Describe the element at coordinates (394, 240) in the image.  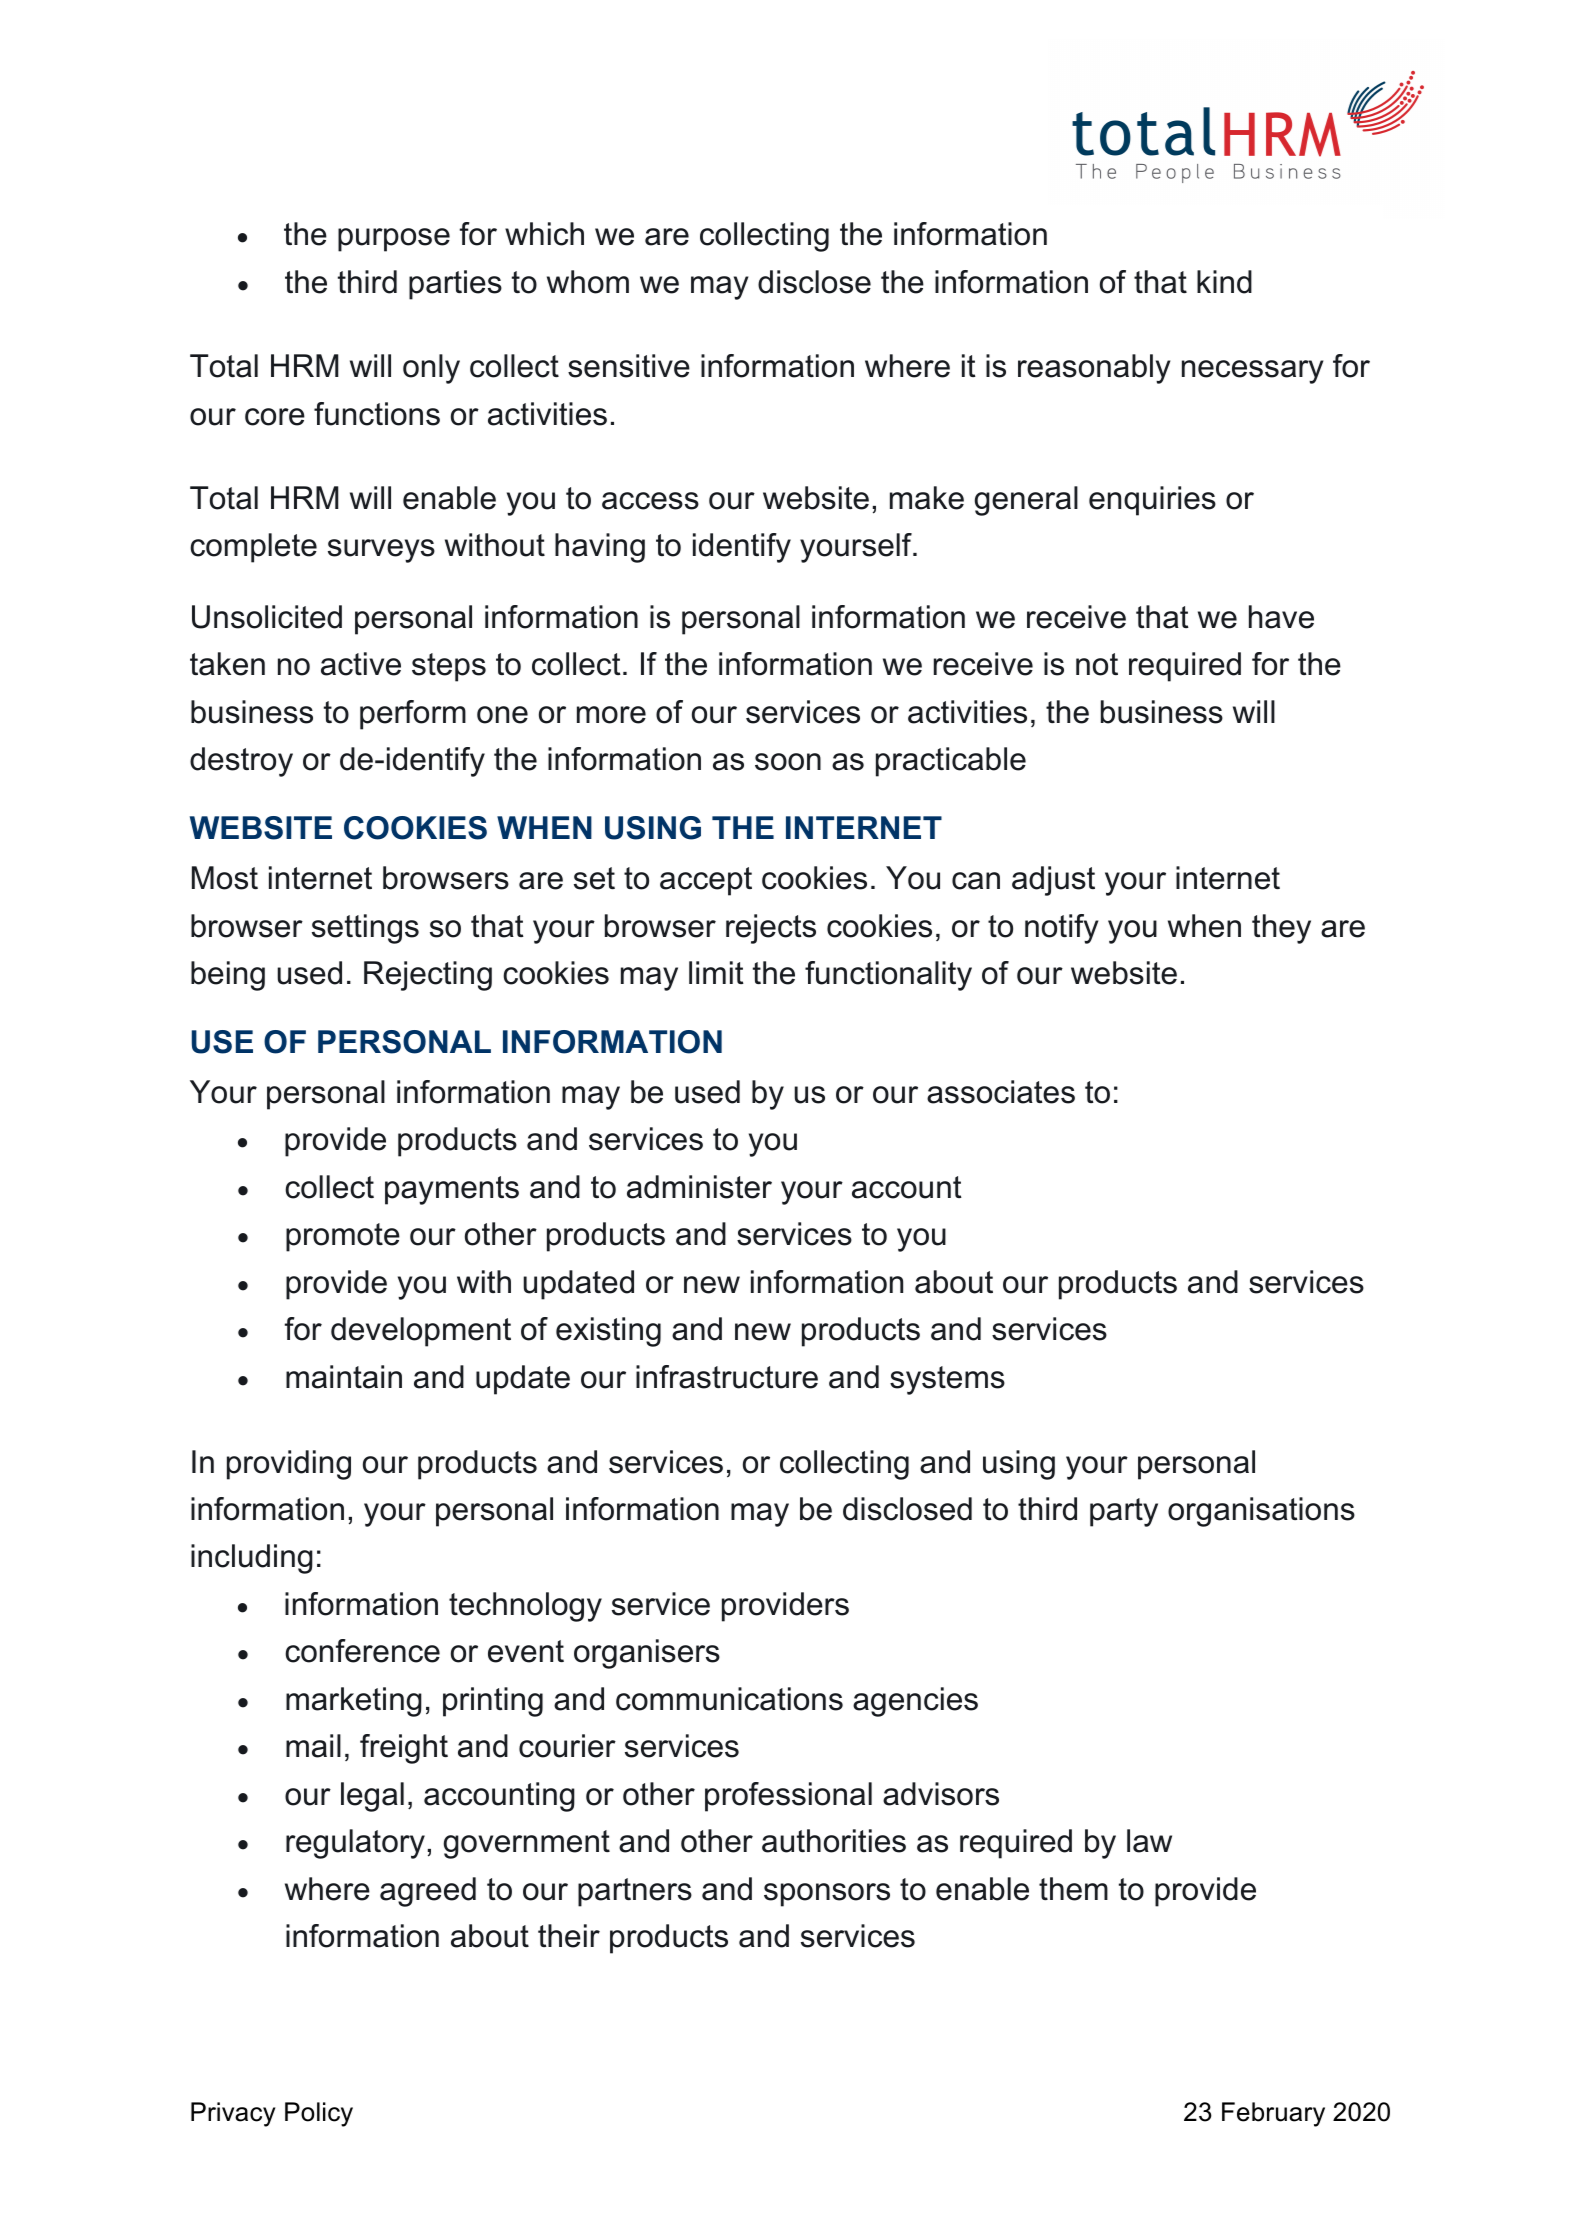
I see `purpose` at that location.
